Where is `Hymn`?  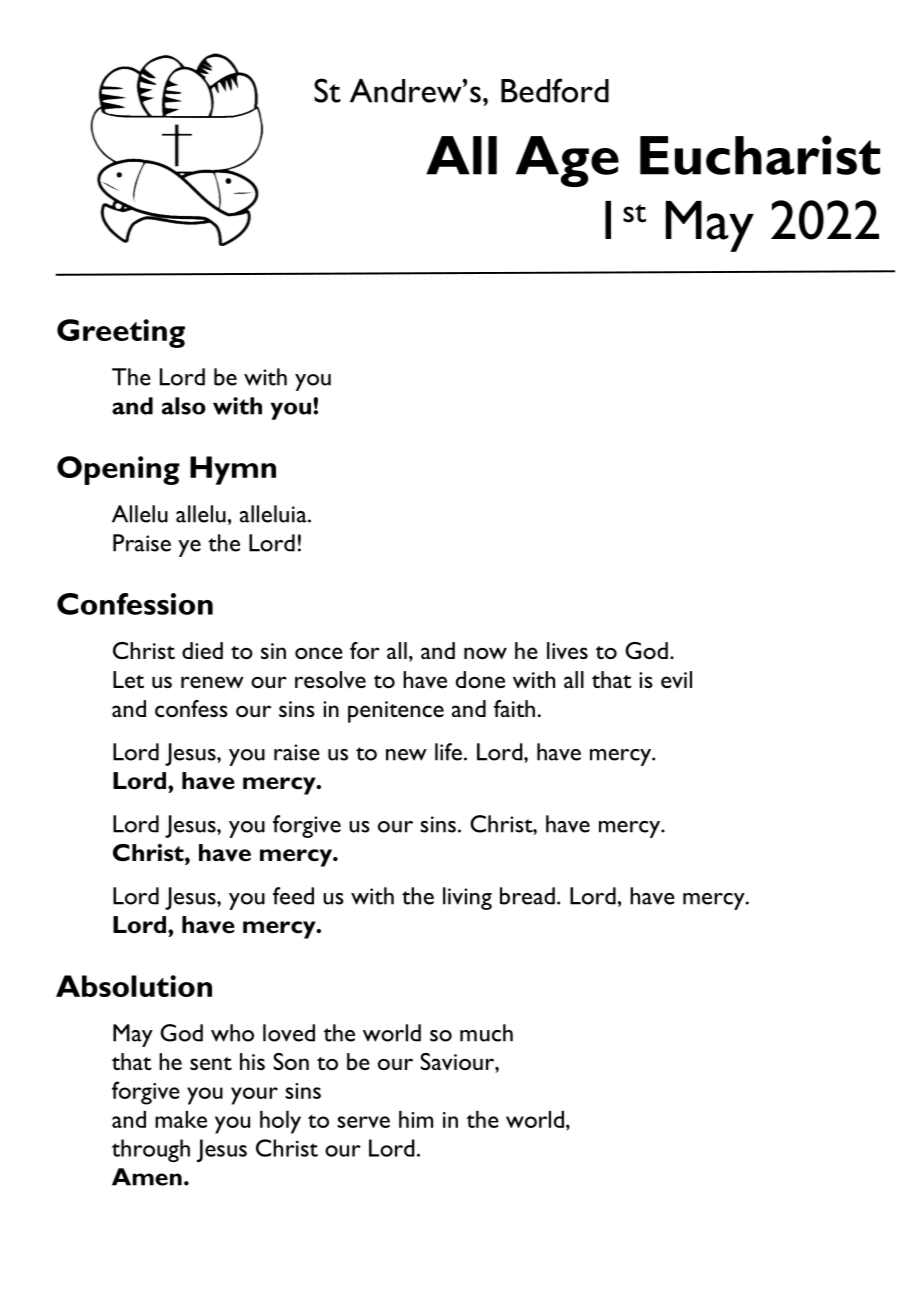 Hymn is located at coordinates (233, 470).
